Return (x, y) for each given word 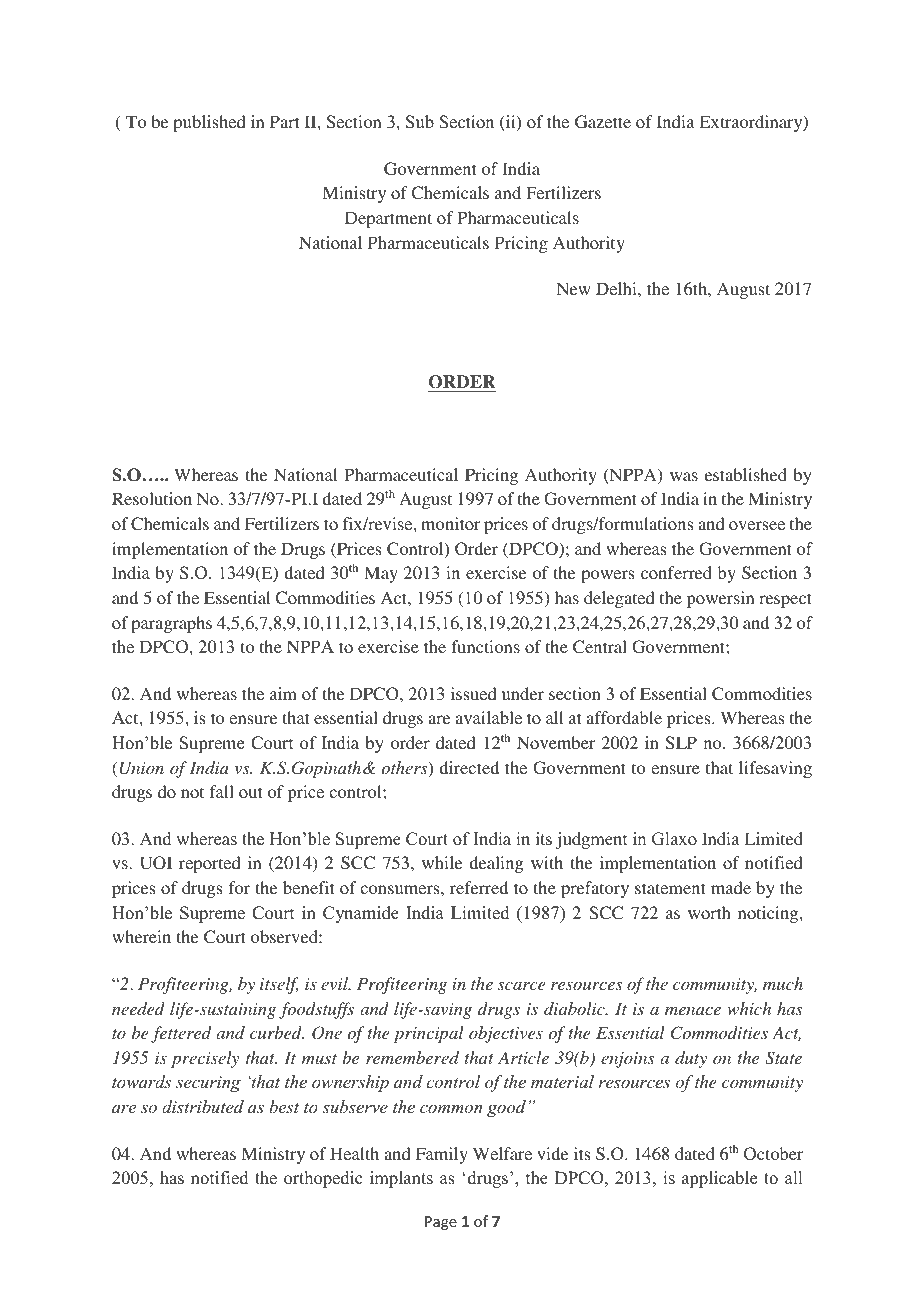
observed (285, 936)
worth (709, 912)
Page (441, 1223)
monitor (450, 523)
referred (479, 887)
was (684, 476)
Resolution (152, 498)
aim (283, 693)
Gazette (603, 122)
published (209, 123)
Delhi (617, 288)
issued (474, 693)
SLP (681, 743)
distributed (203, 1106)
